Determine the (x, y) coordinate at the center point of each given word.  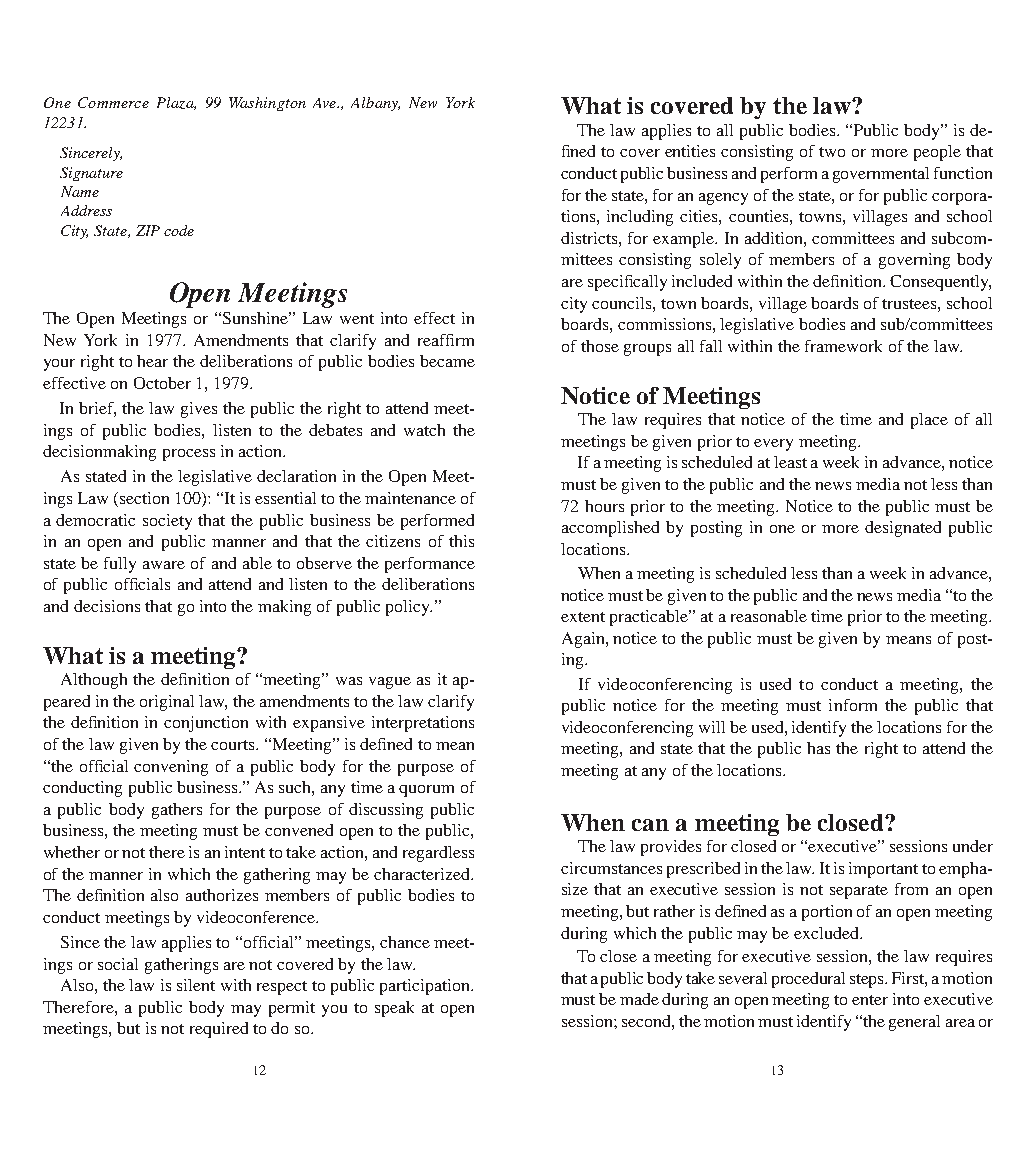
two (832, 152)
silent (196, 985)
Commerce (113, 102)
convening (171, 768)
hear (152, 361)
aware (164, 565)
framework (843, 346)
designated (903, 529)
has (818, 748)
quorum (426, 791)
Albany (375, 104)
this (461, 541)
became (447, 361)
